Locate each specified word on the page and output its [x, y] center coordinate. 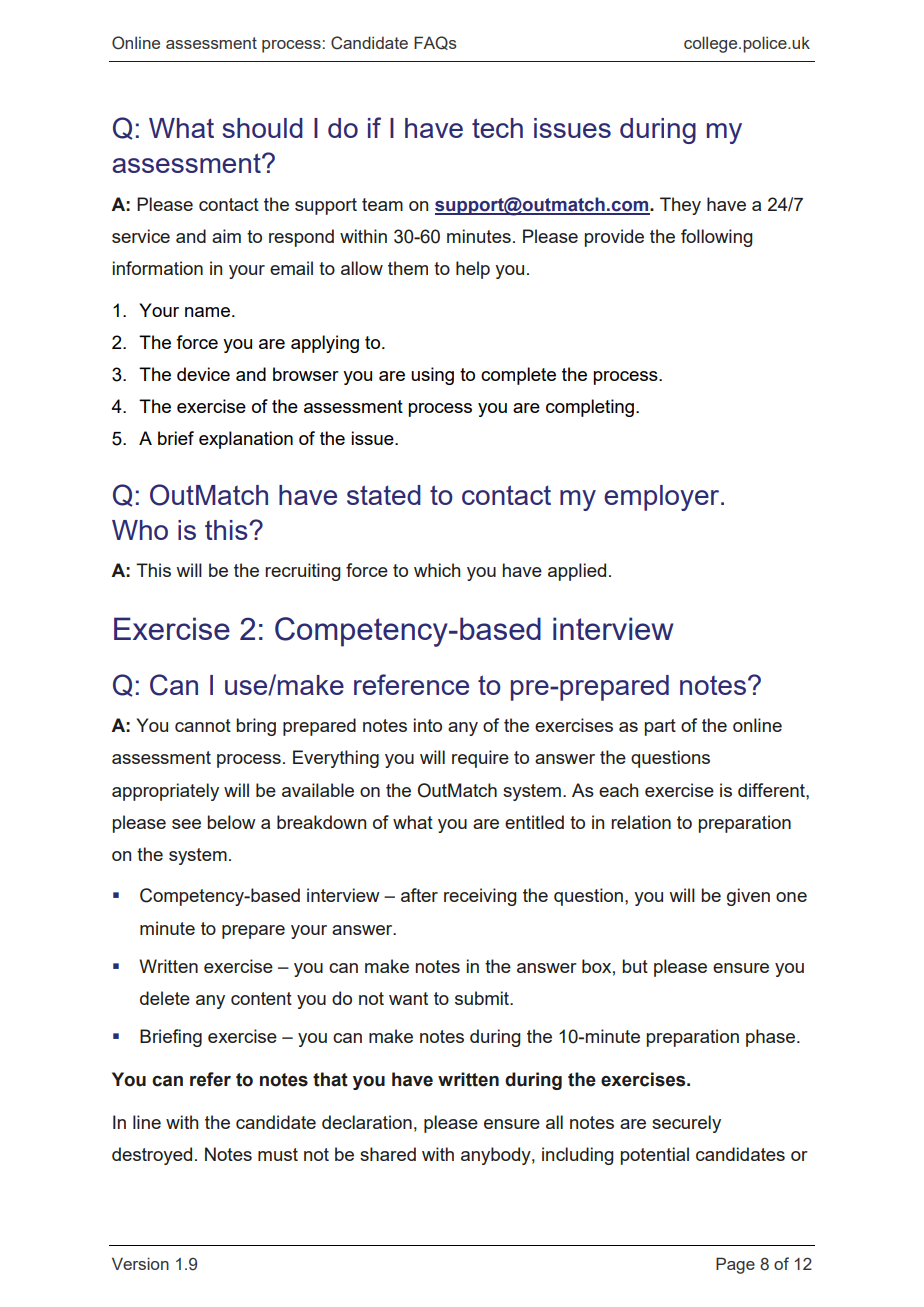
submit [483, 998]
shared [388, 1154]
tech [497, 128]
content [261, 998]
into [428, 725]
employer [663, 498]
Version [140, 1263]
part [660, 727]
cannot [203, 725]
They [680, 206]
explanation [246, 440]
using [432, 376]
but [635, 966]
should [263, 128]
